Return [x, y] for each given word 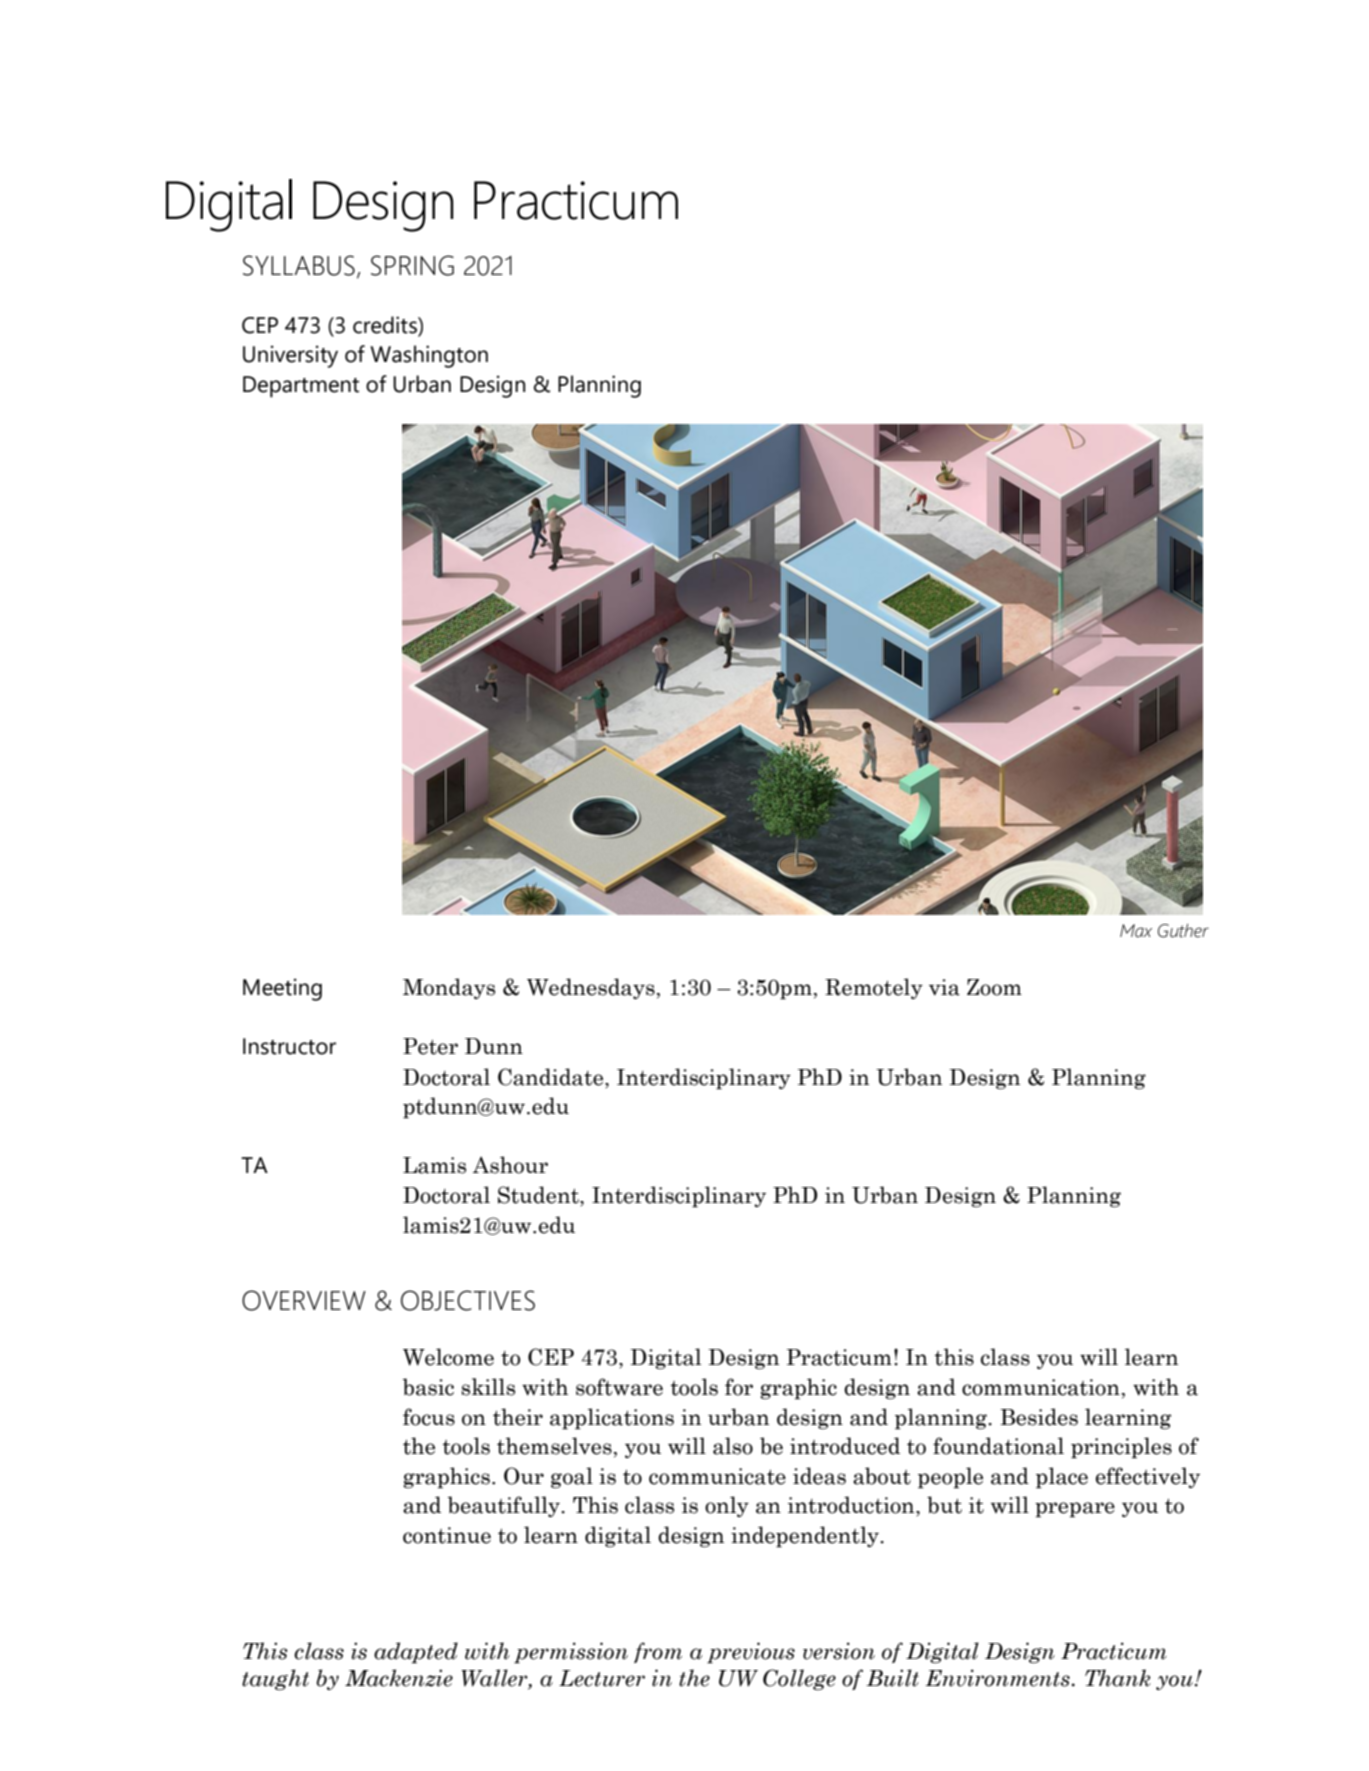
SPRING [412, 265]
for [739, 1387]
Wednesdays [591, 988]
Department [301, 387]
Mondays [449, 988]
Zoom [994, 987]
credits [386, 325]
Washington [429, 356]
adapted [416, 1653]
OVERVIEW [304, 1300]
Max [1136, 931]
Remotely [874, 988]
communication [1041, 1387]
